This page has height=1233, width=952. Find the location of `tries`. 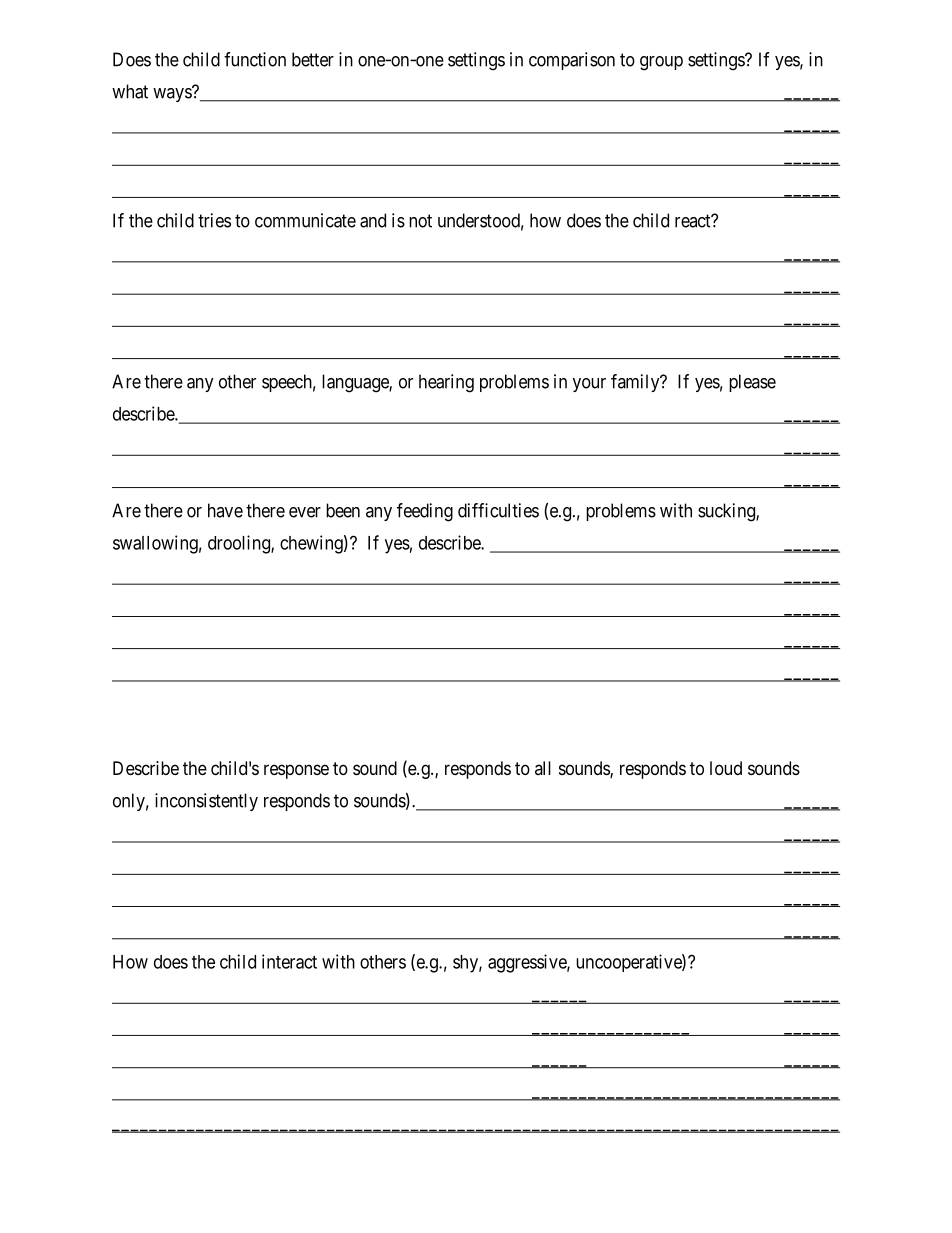

tries is located at coordinates (214, 220).
